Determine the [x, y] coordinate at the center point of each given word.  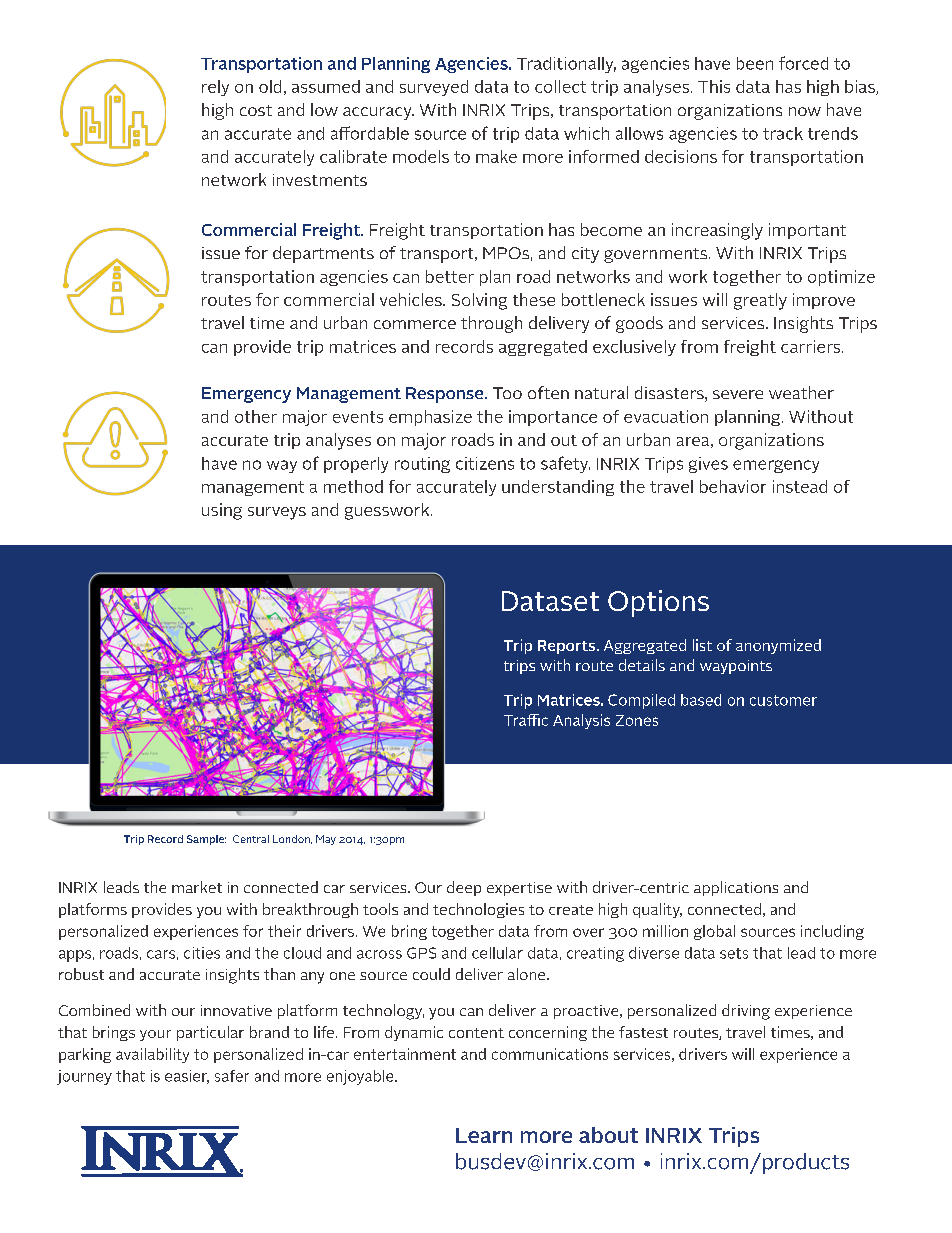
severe [738, 394]
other [256, 416]
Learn [484, 1135]
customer [783, 700]
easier [187, 1077]
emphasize [430, 418]
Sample [206, 840]
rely [215, 88]
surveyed [434, 88]
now [805, 111]
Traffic [526, 720]
